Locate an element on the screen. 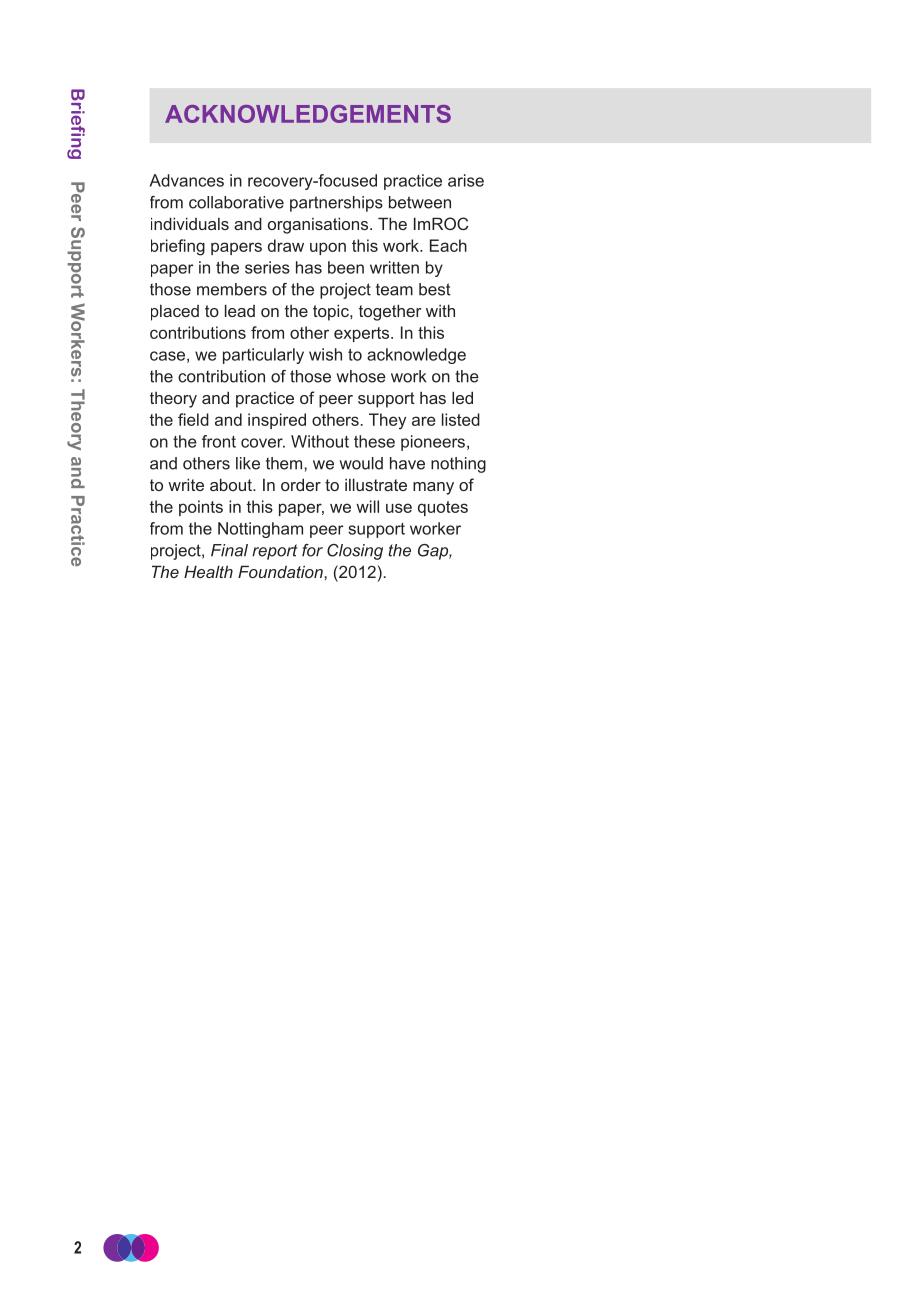  inspired is located at coordinates (277, 421).
